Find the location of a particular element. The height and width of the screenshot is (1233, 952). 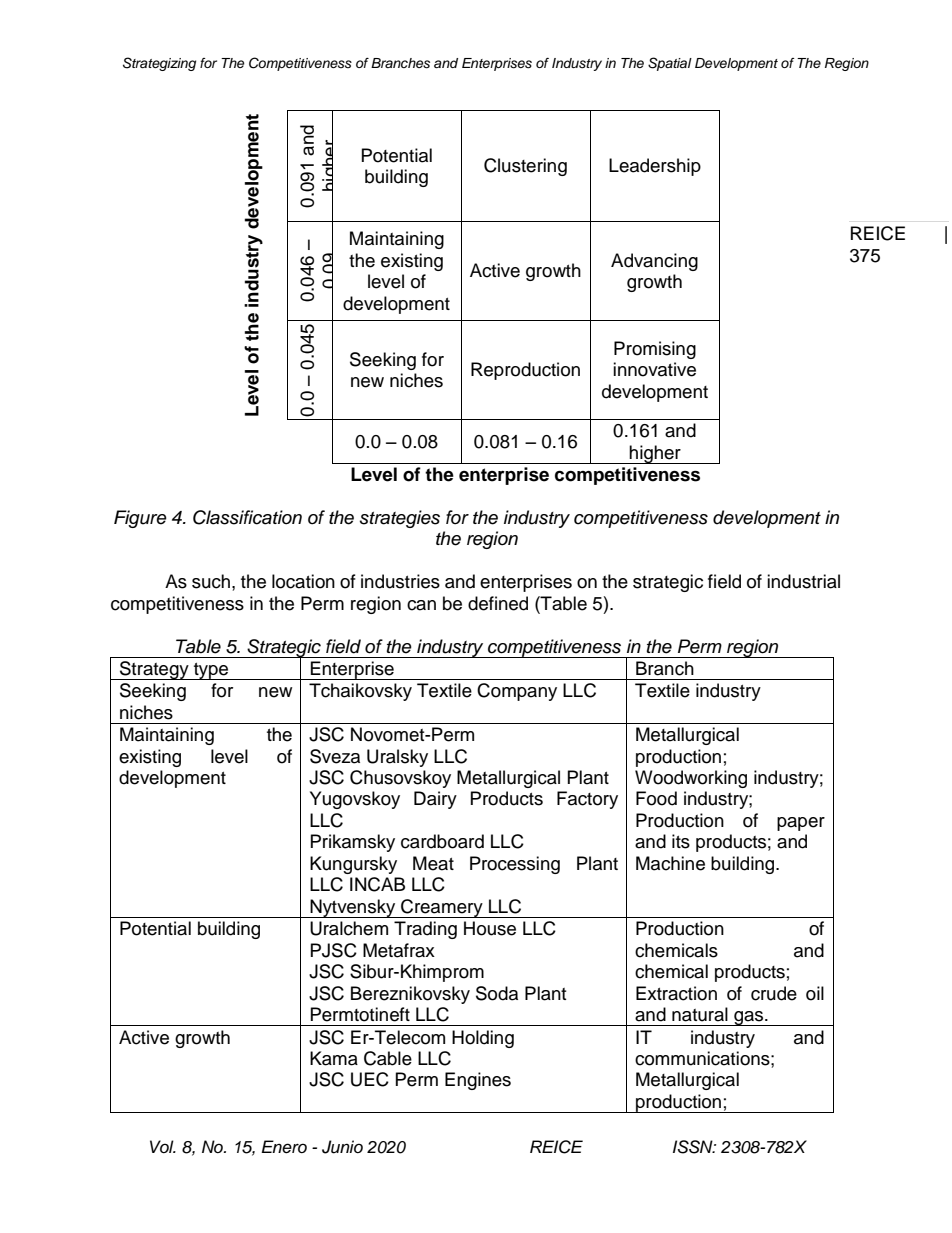

Spatial is located at coordinates (670, 64).
